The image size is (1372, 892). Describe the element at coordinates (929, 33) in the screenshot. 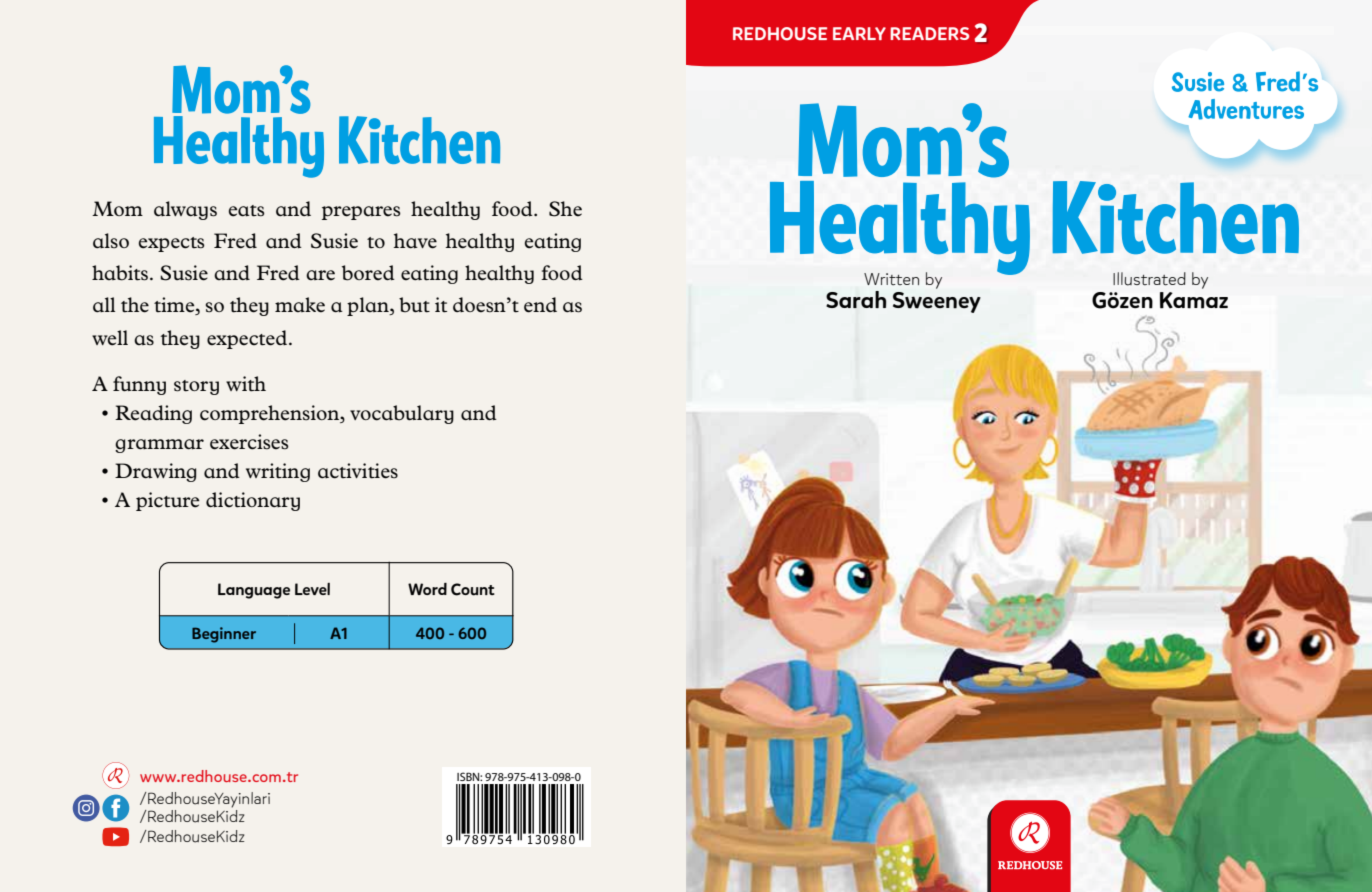

I see `READERS` at that location.
